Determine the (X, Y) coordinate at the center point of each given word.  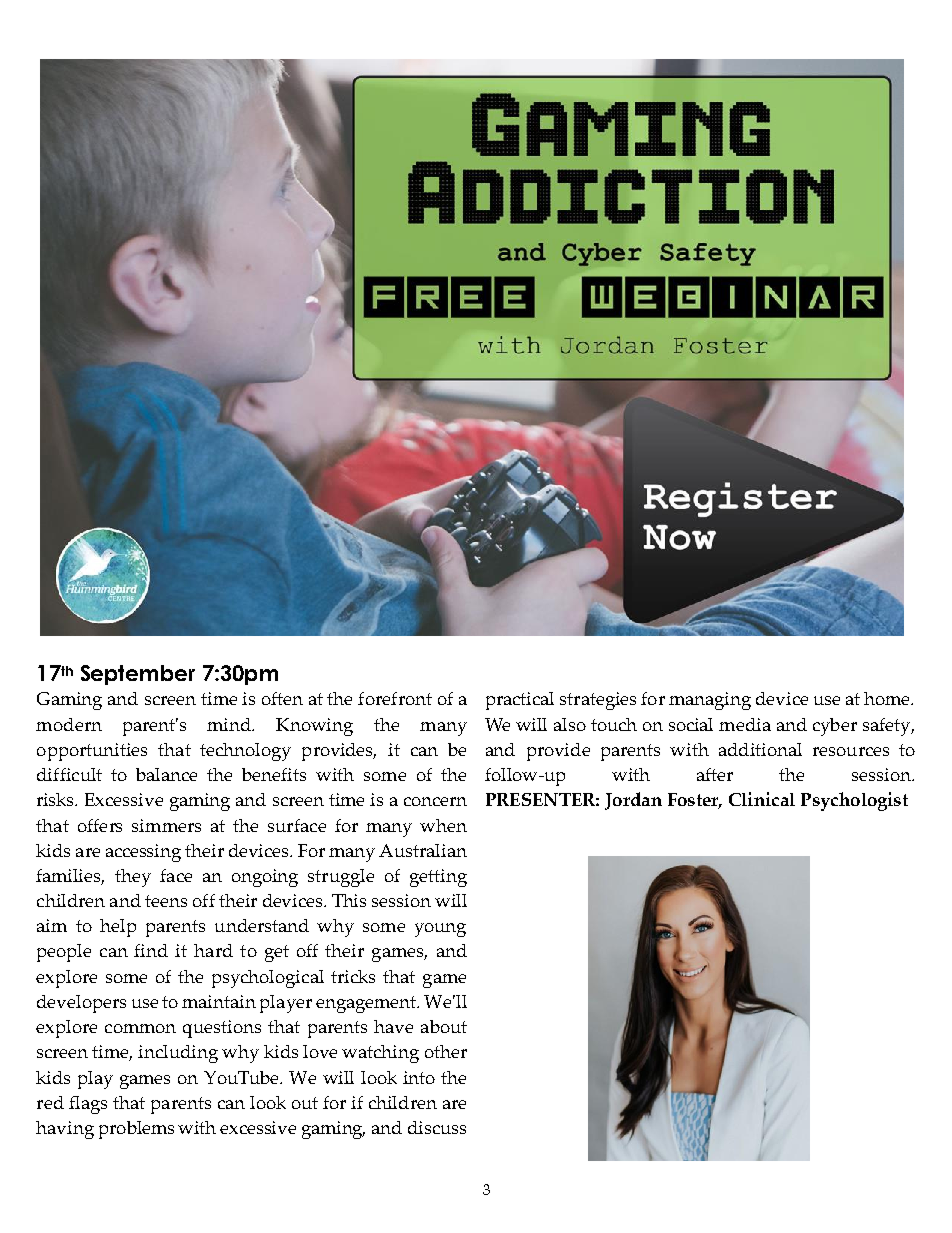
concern (435, 801)
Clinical (762, 799)
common (140, 1028)
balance (166, 774)
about (444, 1026)
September (138, 675)
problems (136, 1130)
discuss (437, 1127)
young (440, 930)
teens (166, 901)
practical (520, 701)
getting (438, 878)
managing (710, 701)
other (446, 1051)
